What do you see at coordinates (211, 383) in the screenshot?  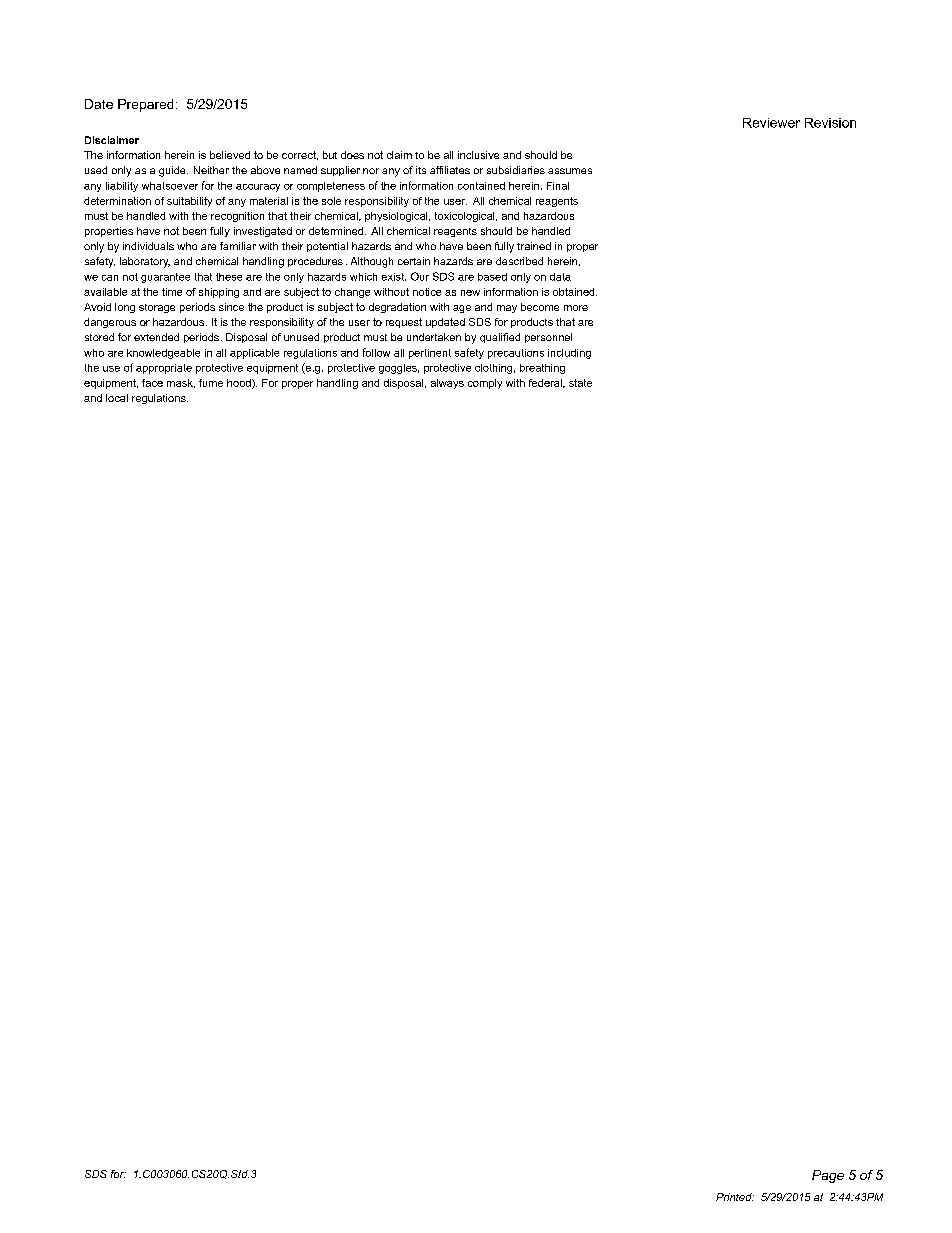 I see `fume` at bounding box center [211, 383].
